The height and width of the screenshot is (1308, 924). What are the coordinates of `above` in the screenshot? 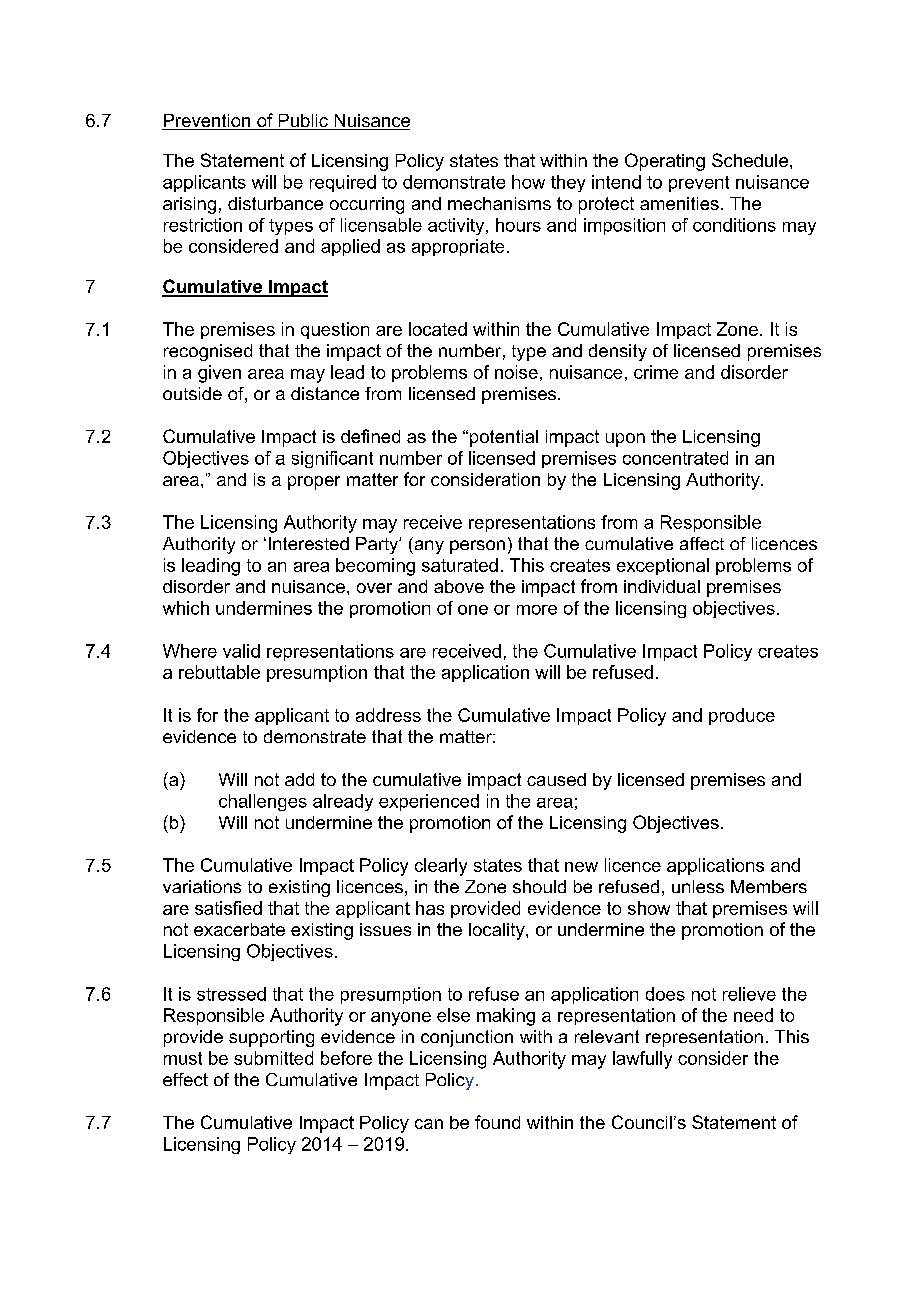 It's located at (459, 586).
